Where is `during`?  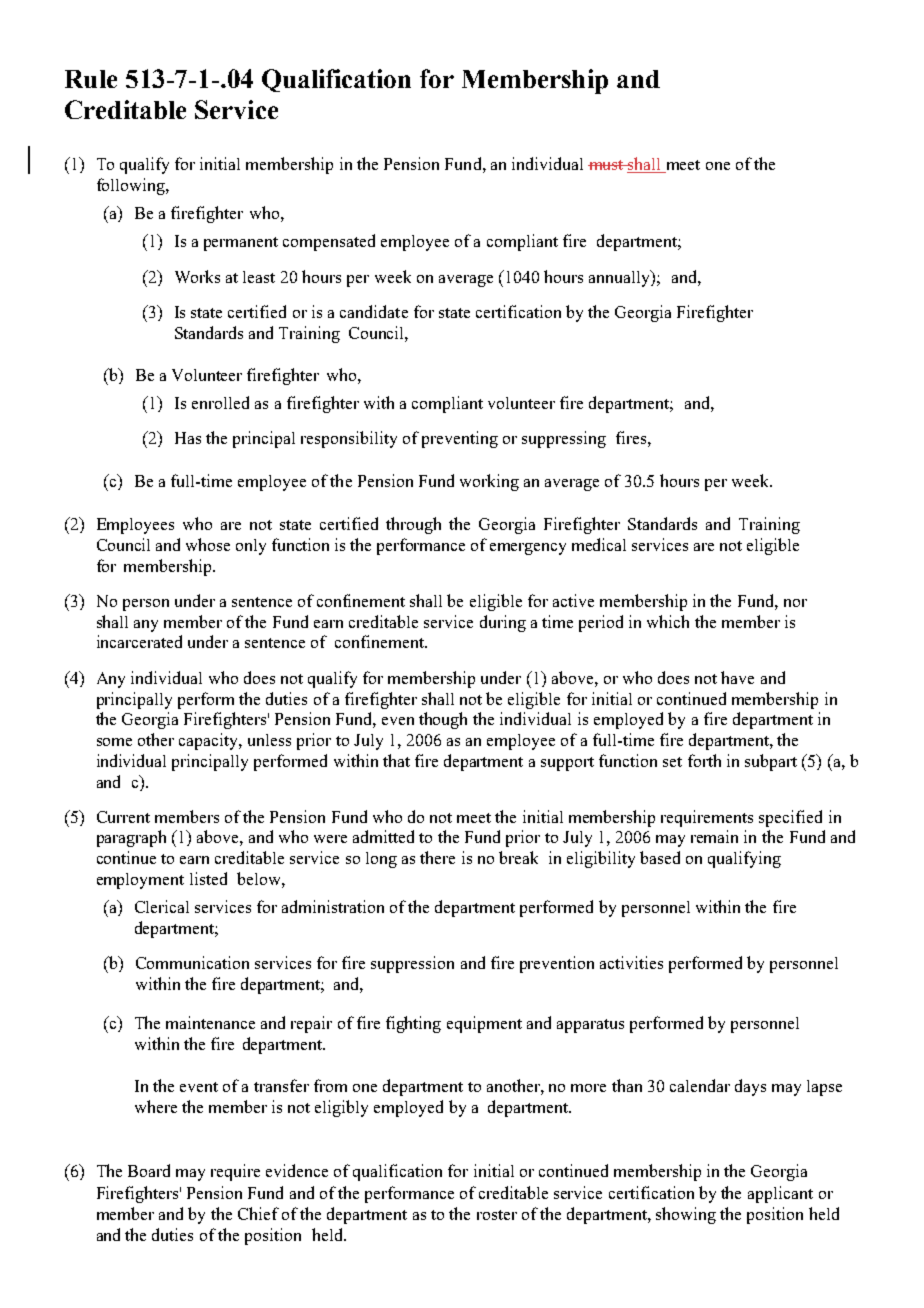 during is located at coordinates (503, 623).
